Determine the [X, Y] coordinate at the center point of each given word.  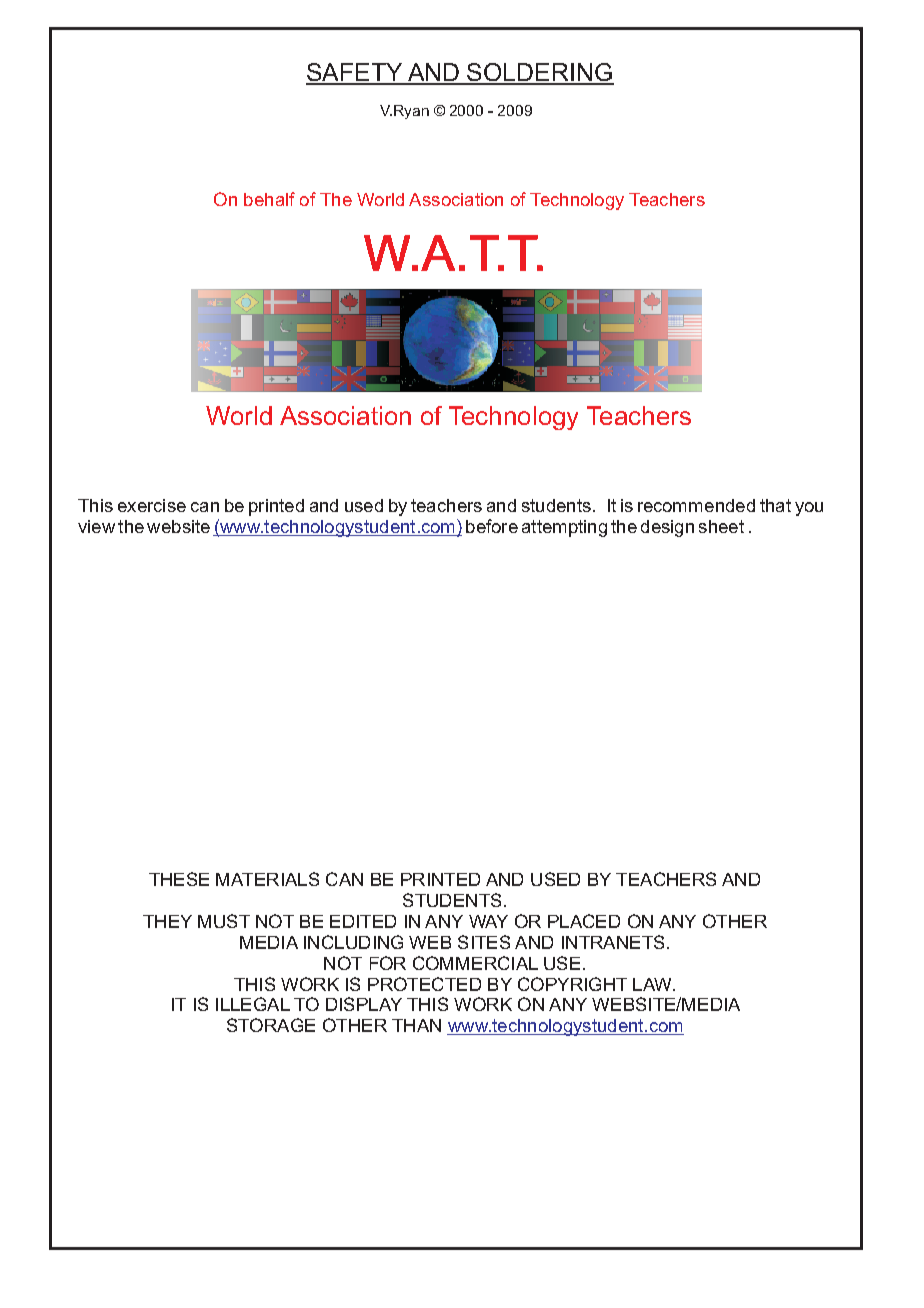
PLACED [584, 921]
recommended [696, 505]
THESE [179, 879]
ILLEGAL [253, 1004]
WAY [488, 921]
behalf [269, 199]
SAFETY [355, 73]
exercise [152, 505]
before [492, 526]
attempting [564, 528]
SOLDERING [540, 73]
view [96, 526]
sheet [721, 526]
